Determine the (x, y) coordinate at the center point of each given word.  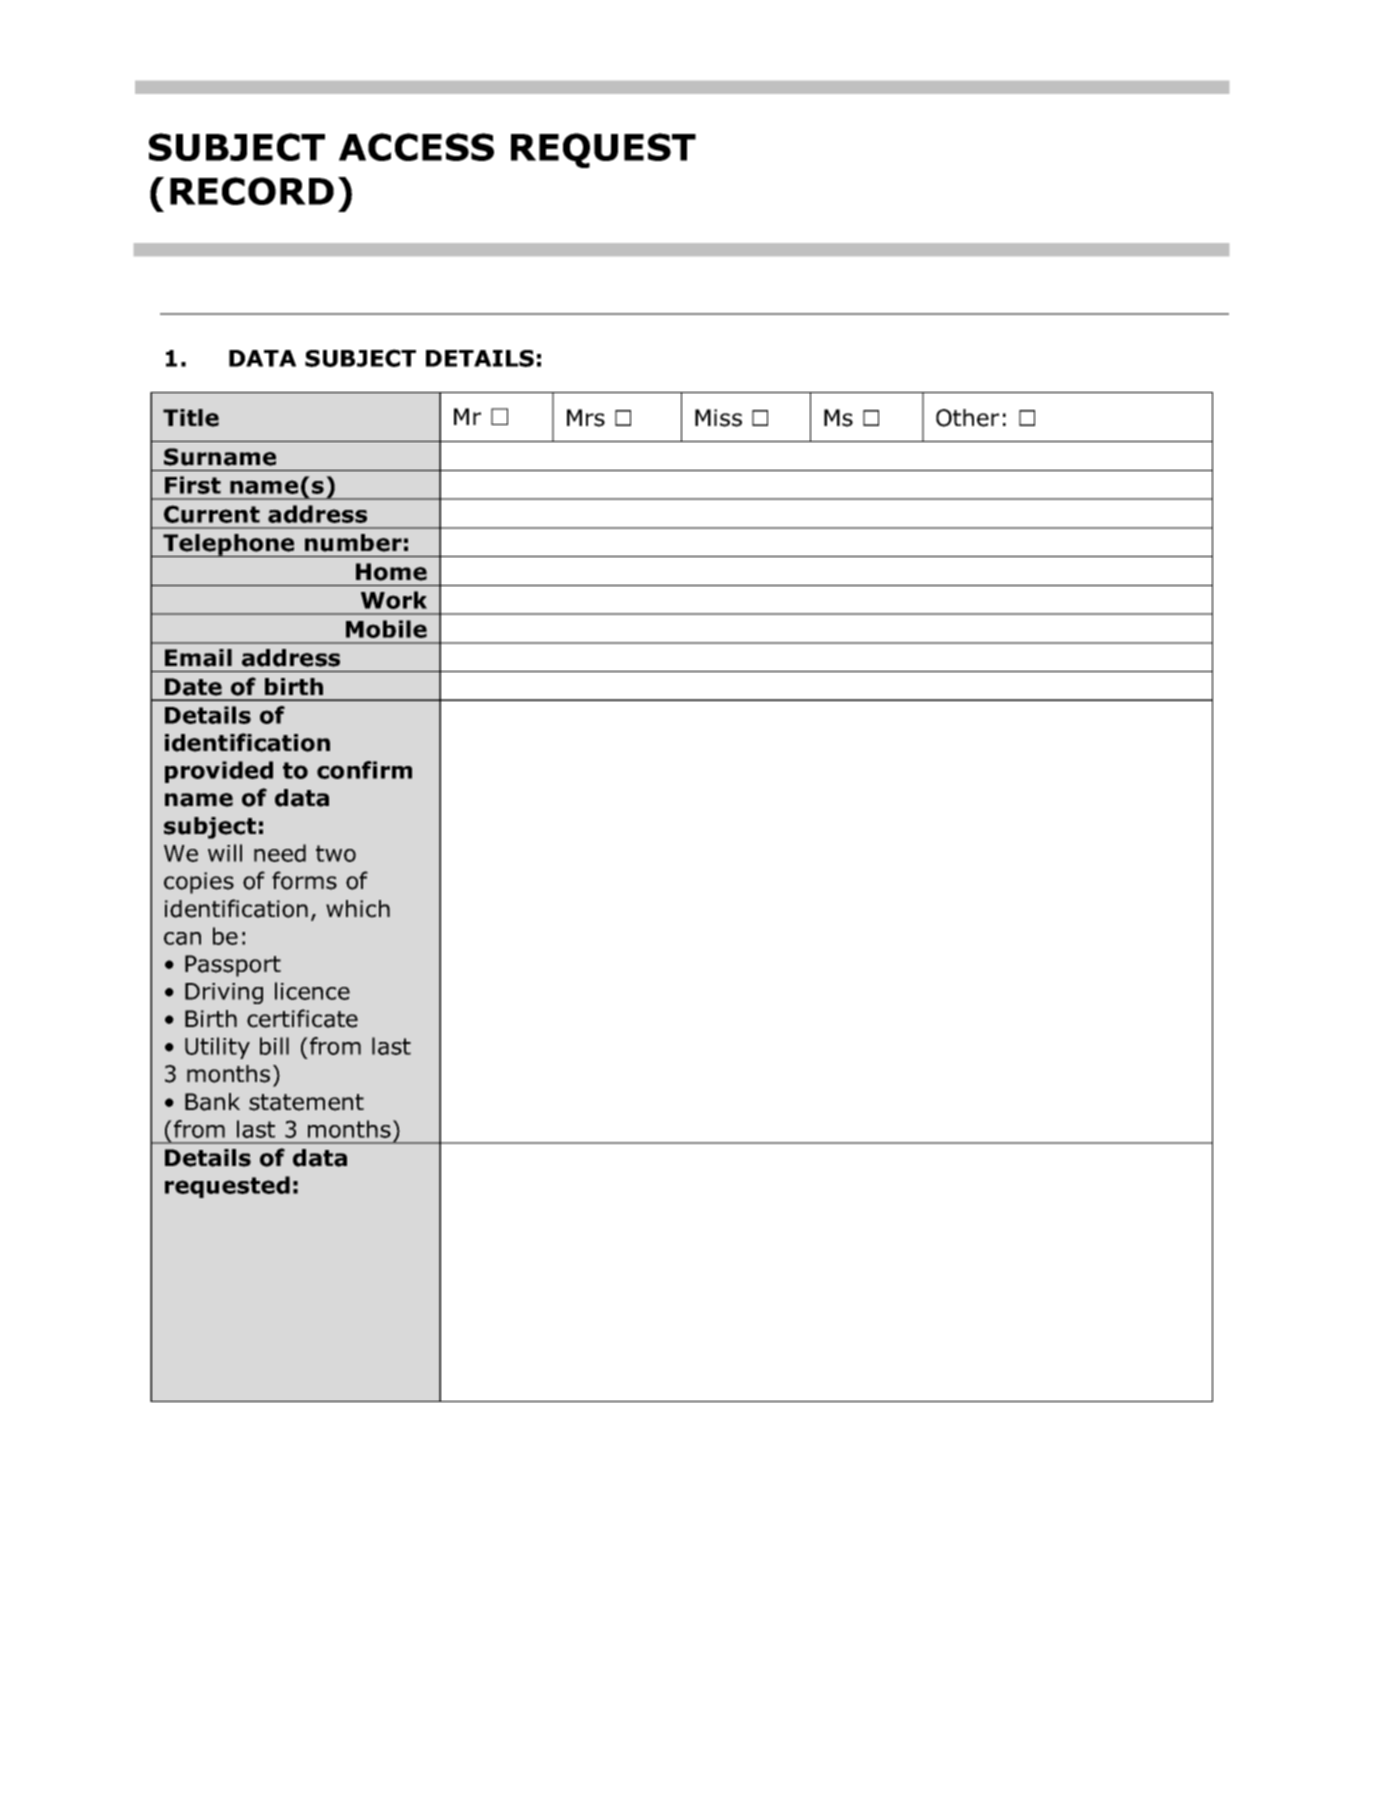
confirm (364, 770)
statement (306, 1102)
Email (198, 658)
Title (191, 418)
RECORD (252, 191)
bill (274, 1046)
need (280, 853)
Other (967, 418)
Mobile (386, 629)
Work (394, 600)
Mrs (586, 418)
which (358, 909)
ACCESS (416, 147)
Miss (718, 418)
